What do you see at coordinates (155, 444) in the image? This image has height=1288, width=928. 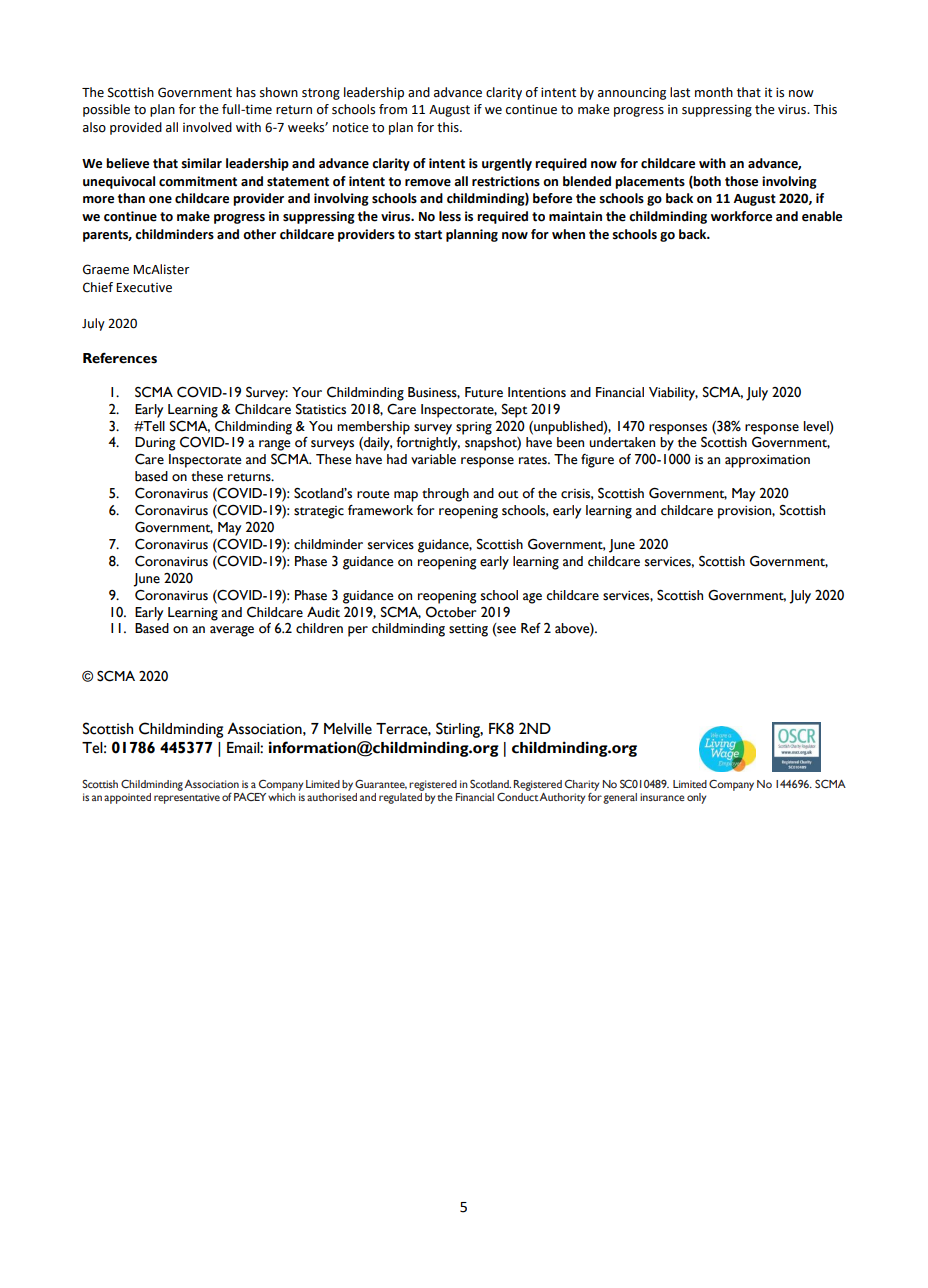 I see `During` at bounding box center [155, 444].
